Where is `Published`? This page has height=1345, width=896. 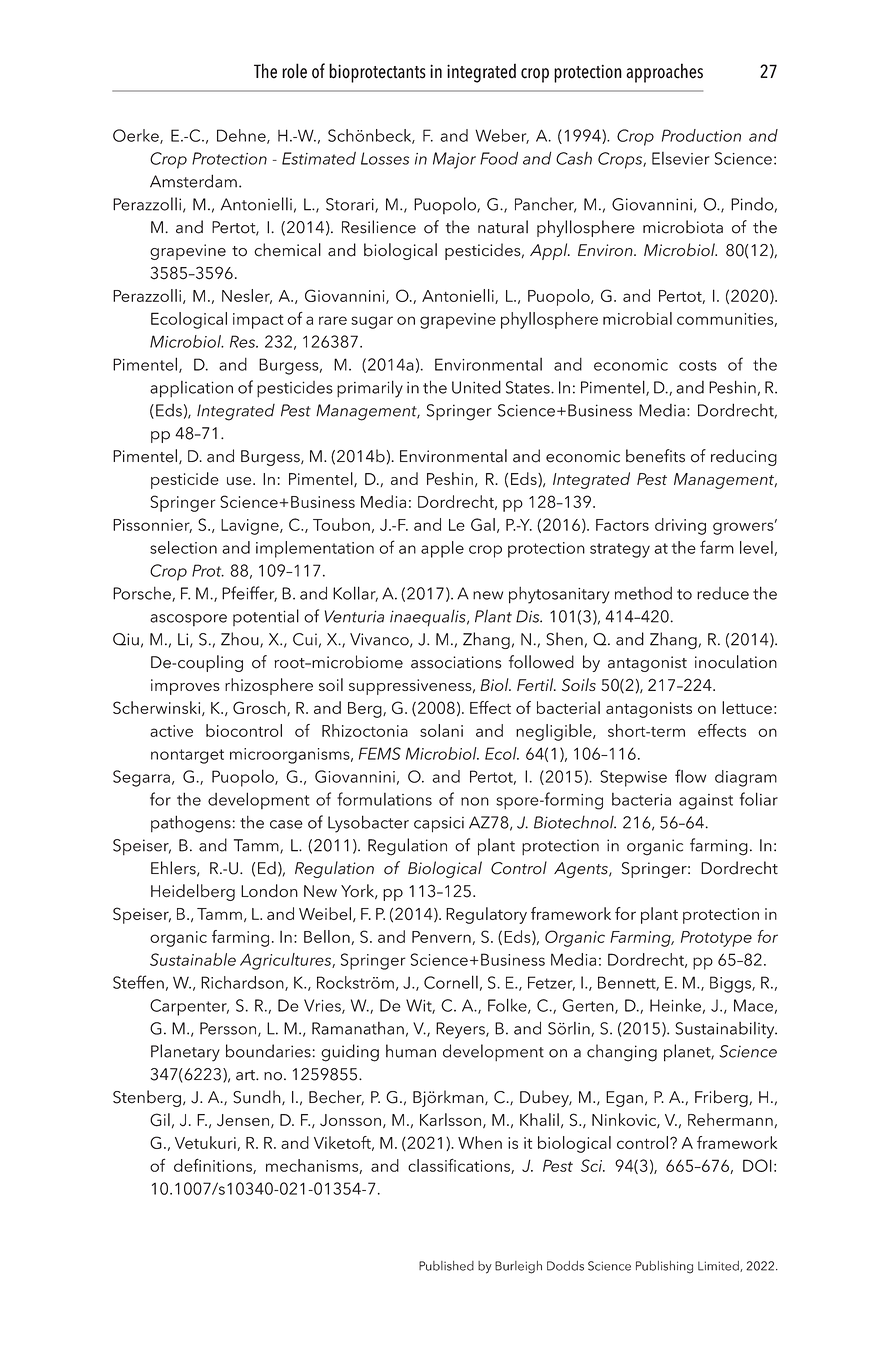 Published is located at coordinates (446, 1266).
